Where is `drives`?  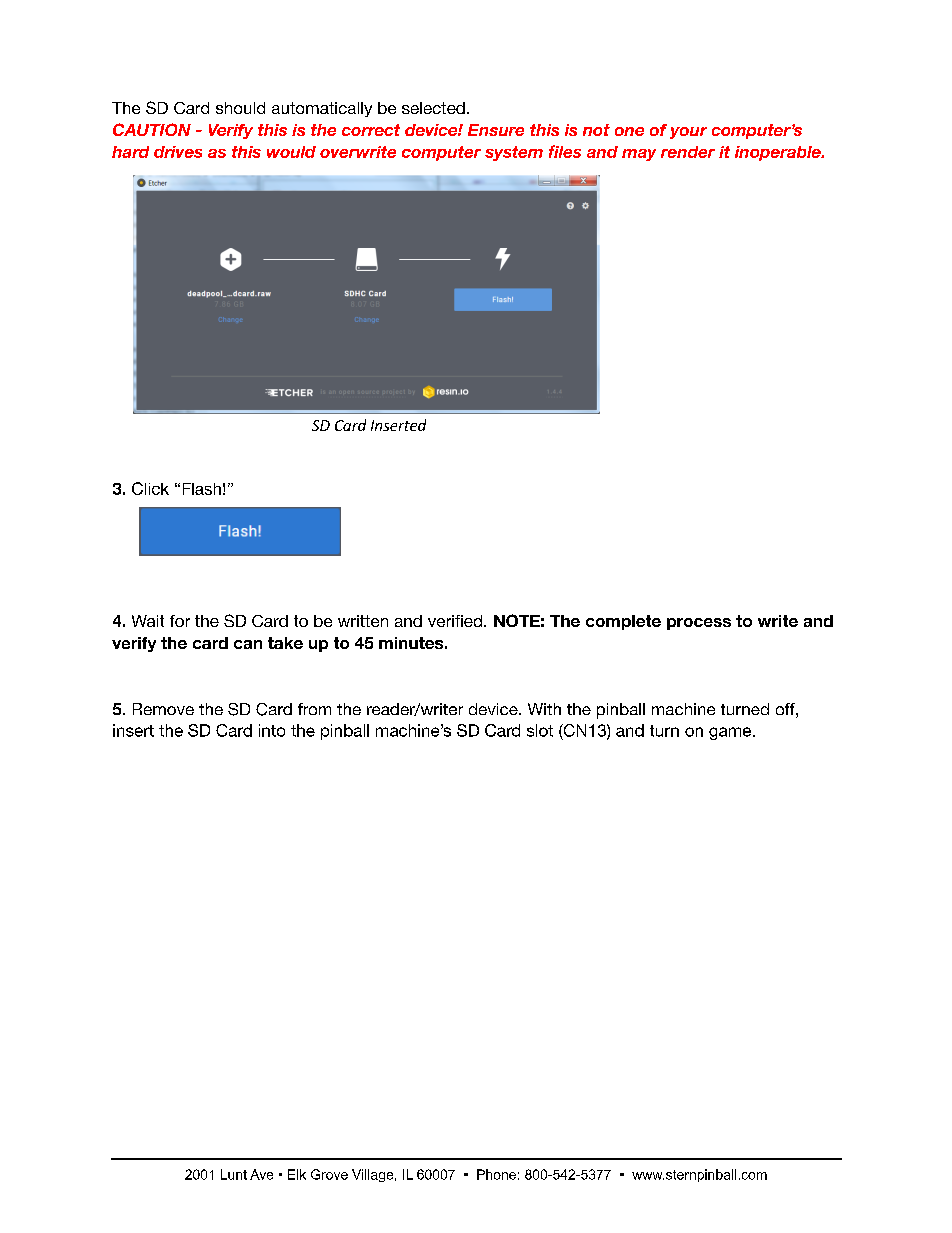 drives is located at coordinates (178, 152).
